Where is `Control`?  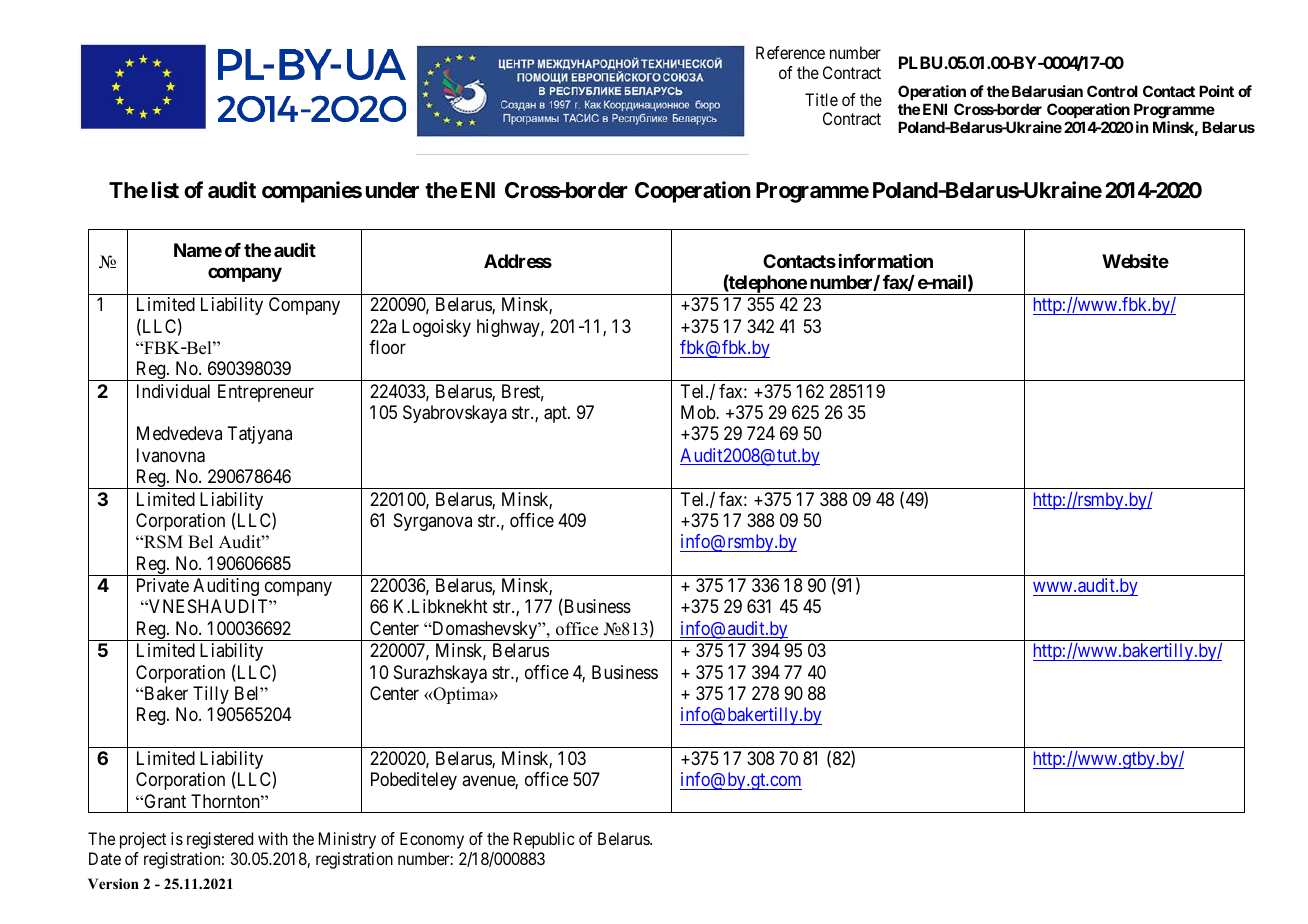
Control is located at coordinates (1112, 91).
